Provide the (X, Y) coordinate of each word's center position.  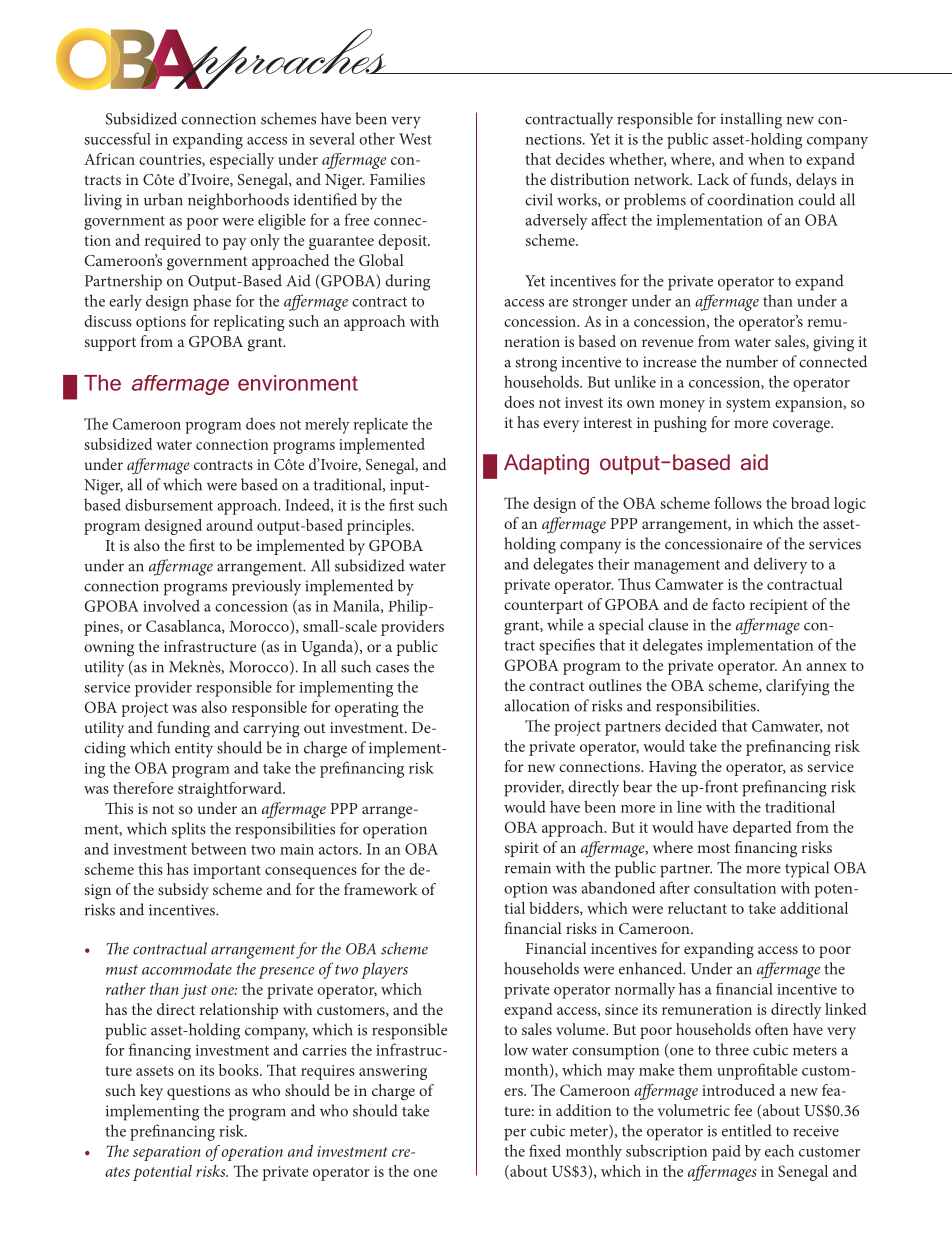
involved (171, 605)
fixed (545, 1150)
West (415, 139)
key (151, 1092)
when (766, 159)
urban (163, 199)
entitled (747, 1130)
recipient (779, 606)
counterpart (543, 607)
